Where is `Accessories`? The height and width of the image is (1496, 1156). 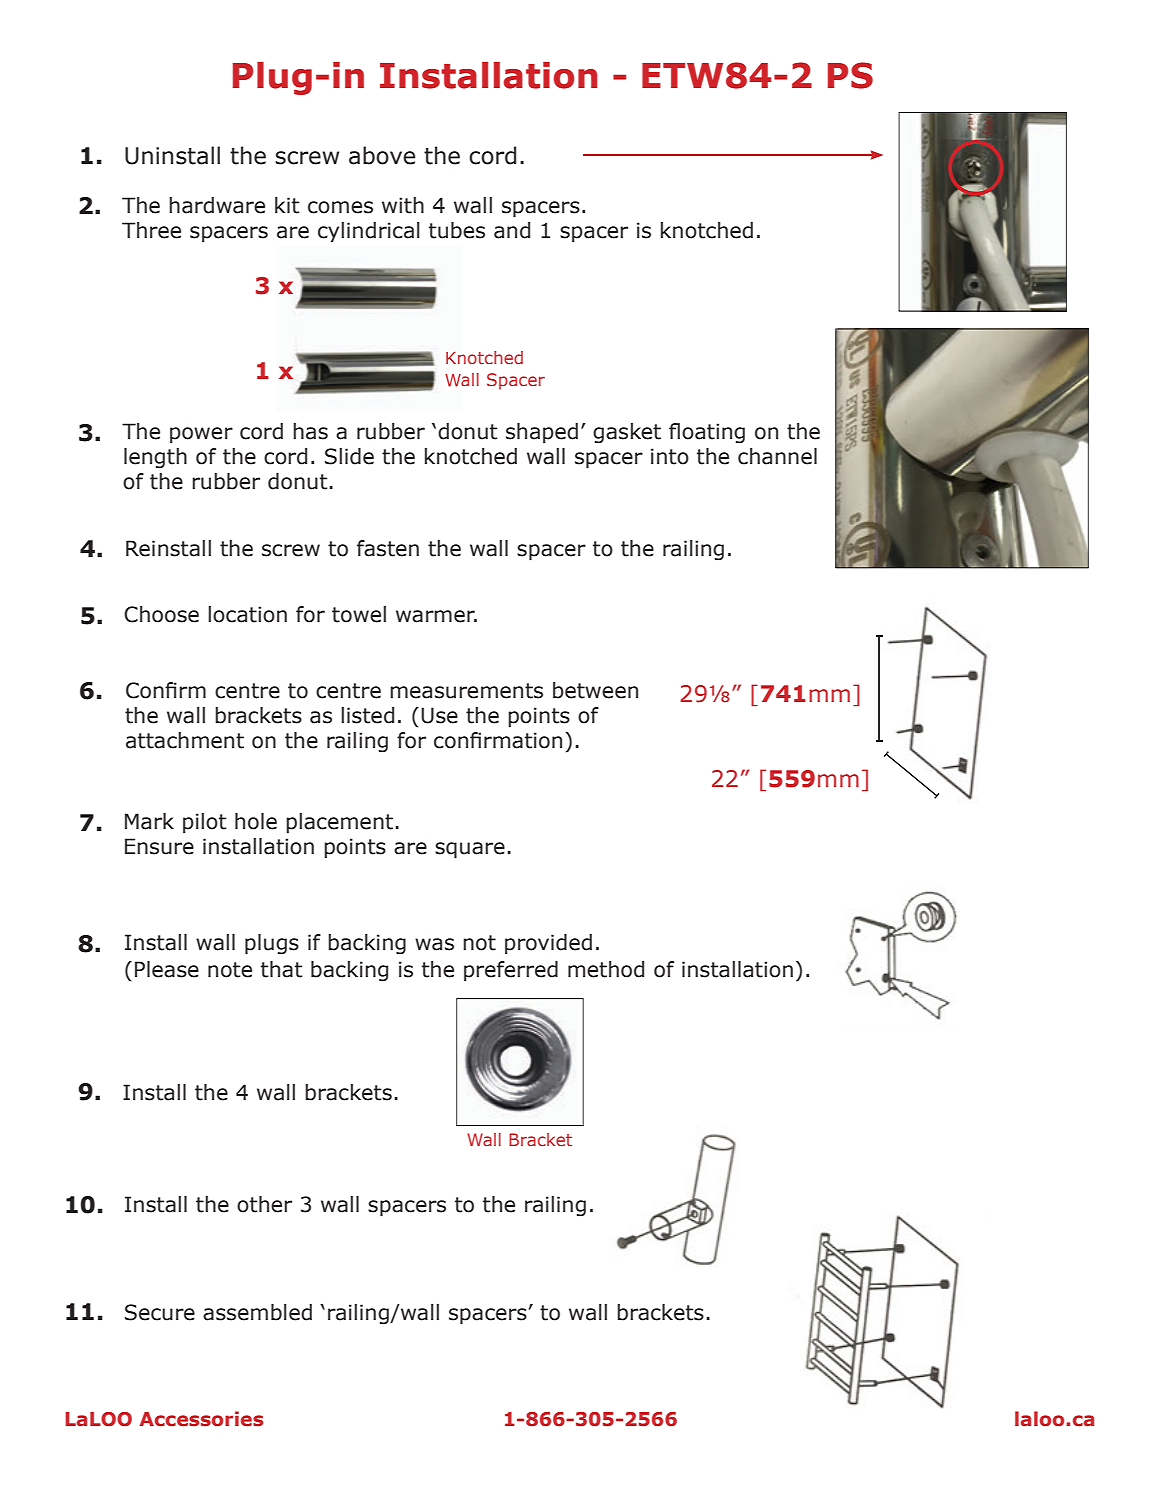 Accessories is located at coordinates (201, 1419).
